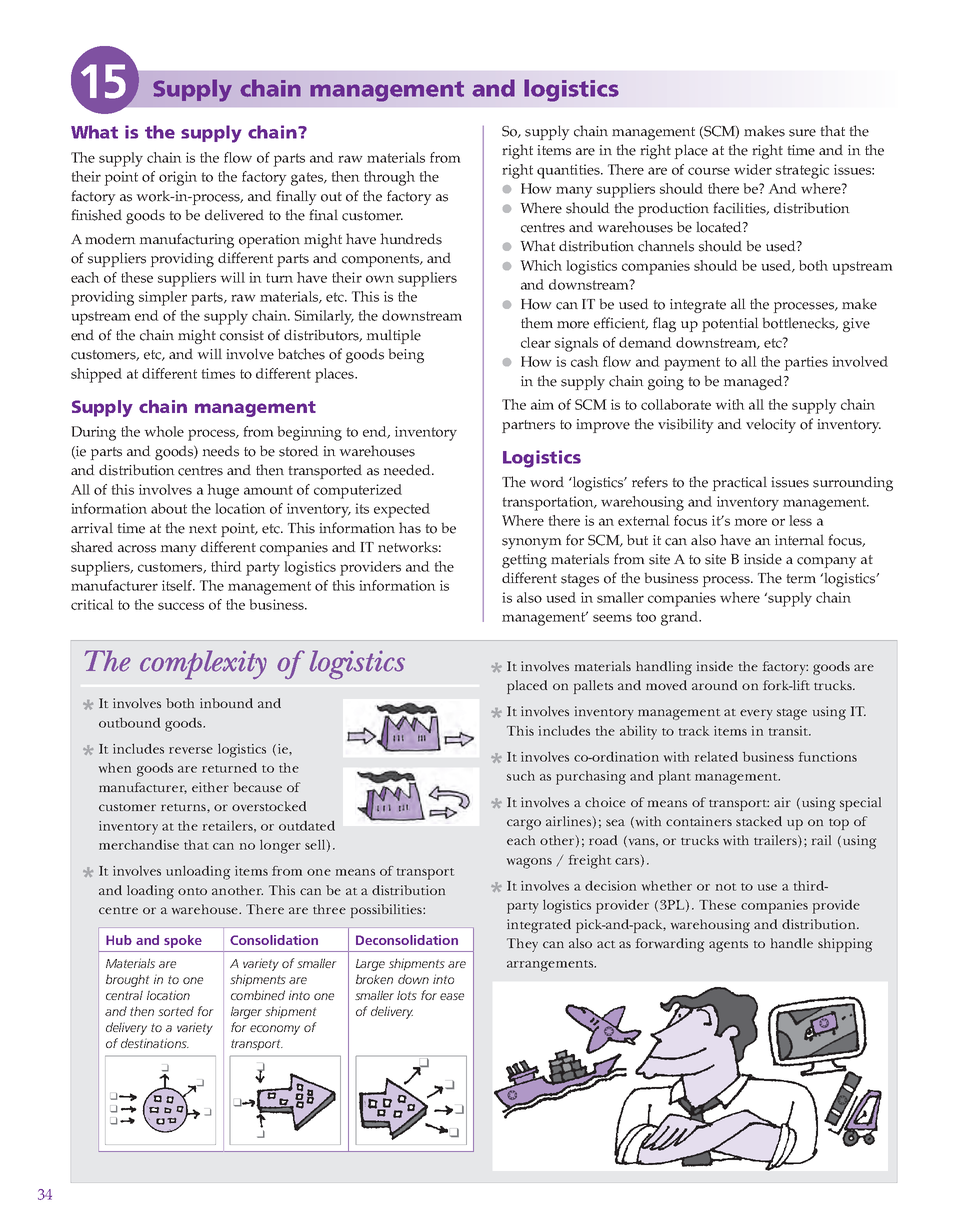 This screenshot has width=968, height=1232. I want to click on velocity, so click(771, 425).
